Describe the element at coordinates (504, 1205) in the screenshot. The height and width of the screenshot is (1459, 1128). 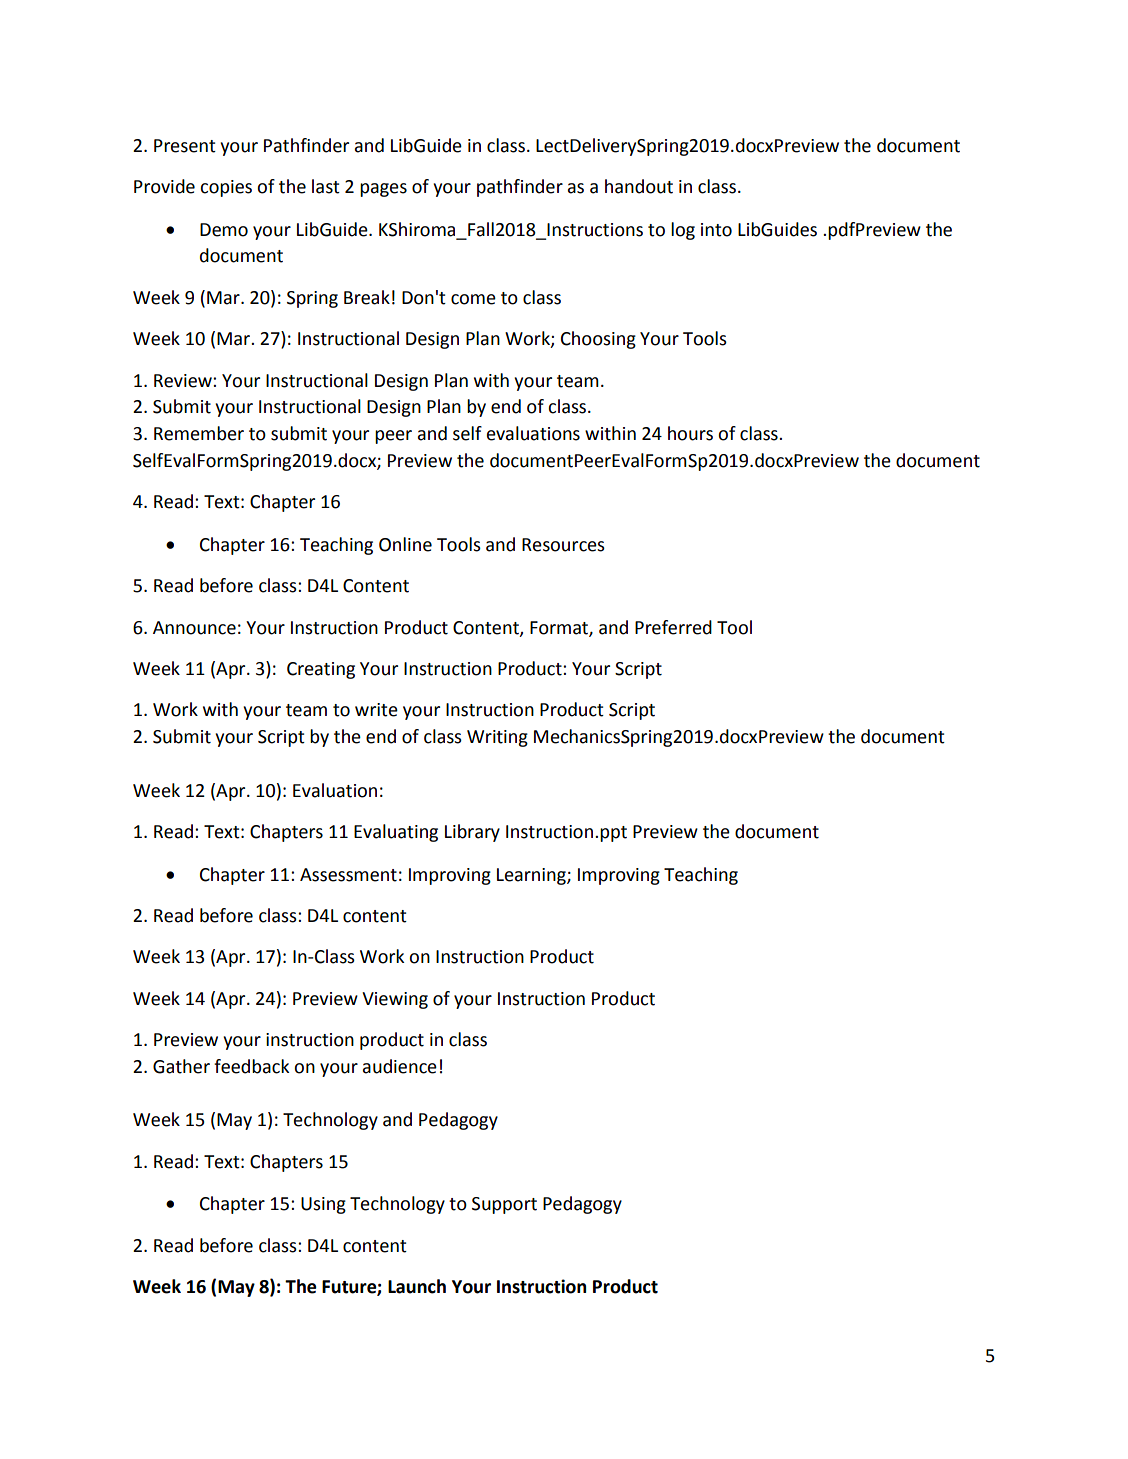
I see `Support` at that location.
